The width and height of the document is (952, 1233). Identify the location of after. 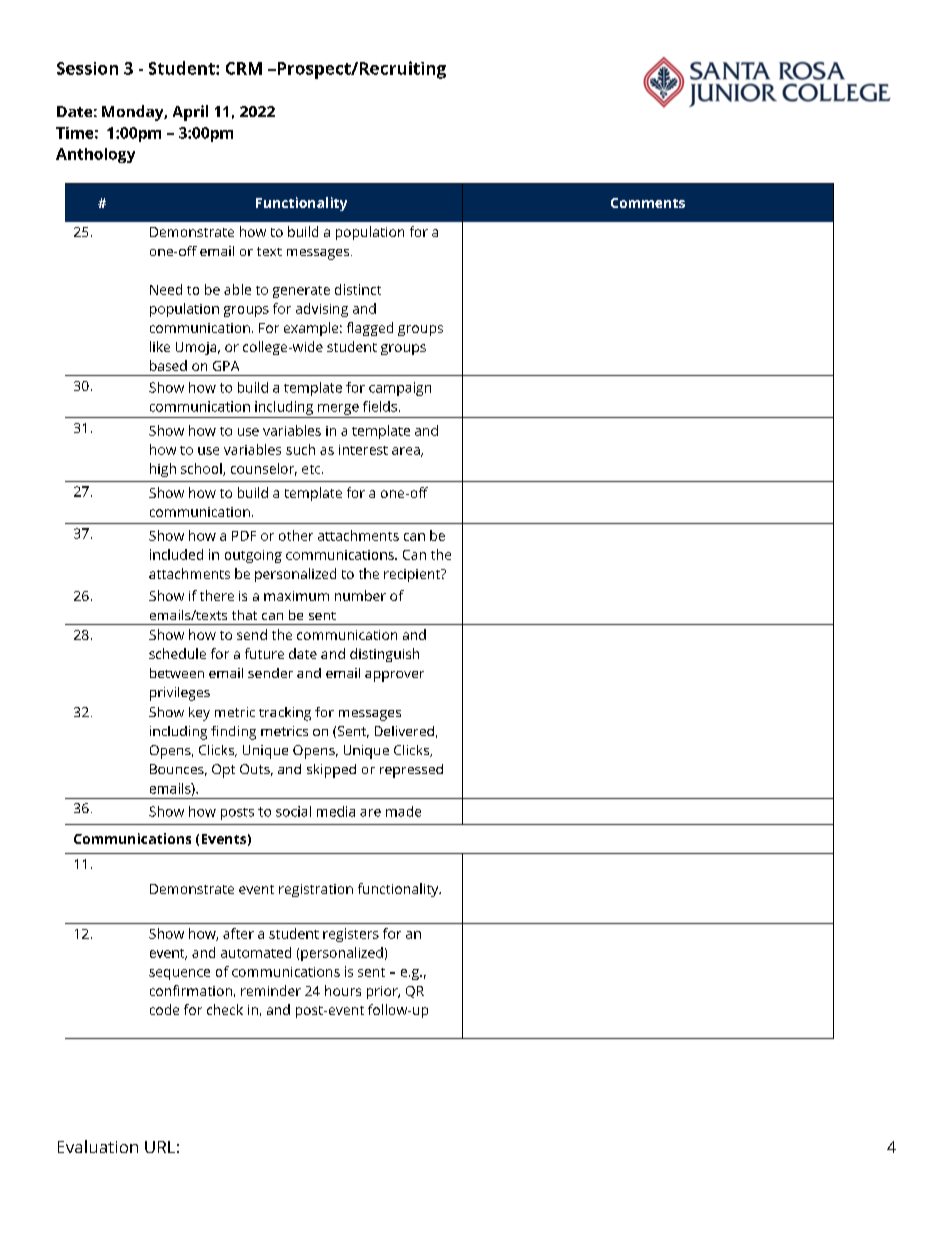
(238, 933).
